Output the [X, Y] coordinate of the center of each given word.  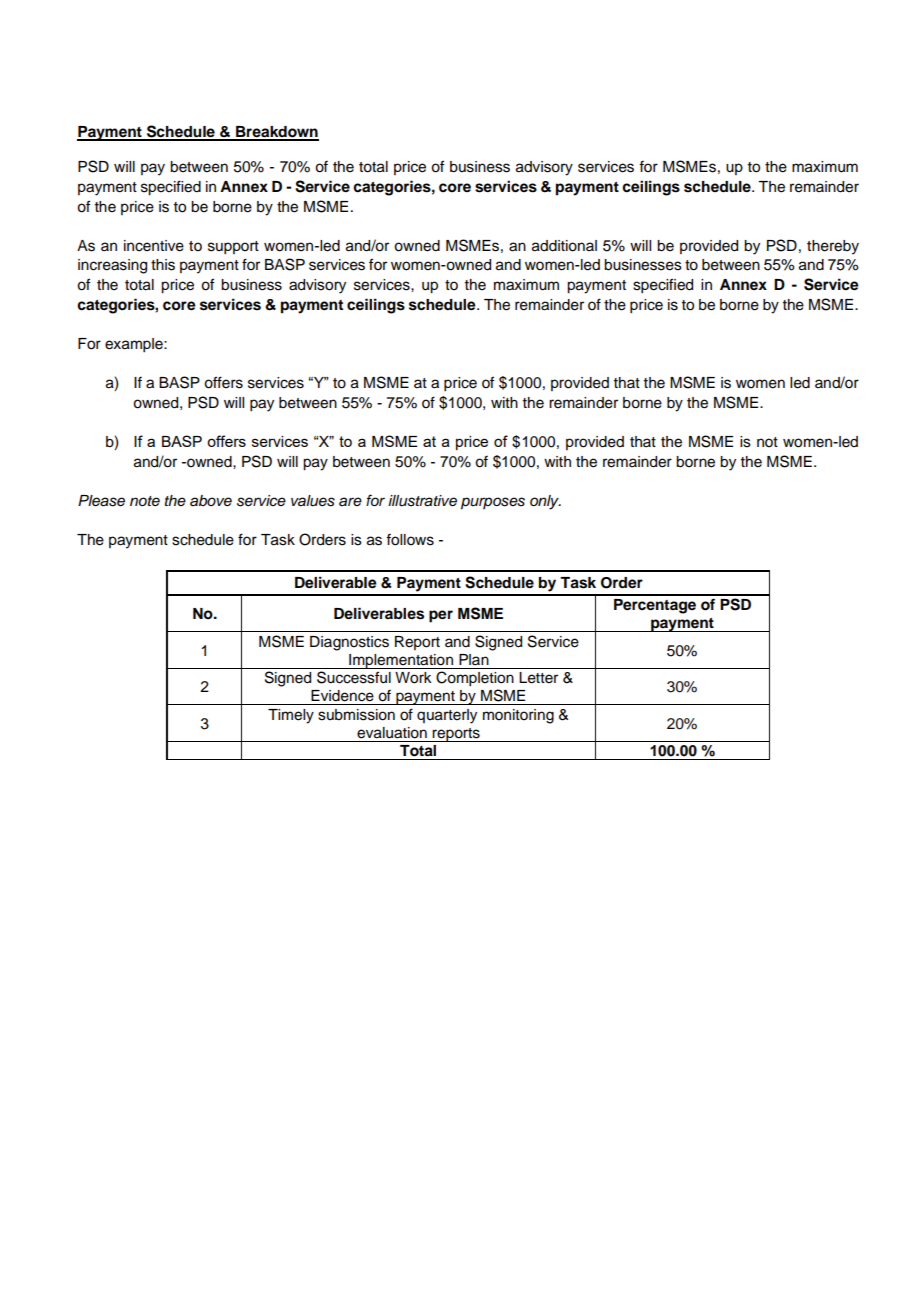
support [233, 248]
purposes [493, 503]
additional [564, 246]
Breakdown [276, 133]
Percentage [655, 606]
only [545, 502]
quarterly [447, 716]
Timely [291, 716]
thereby [833, 247]
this [163, 265]
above [211, 501]
